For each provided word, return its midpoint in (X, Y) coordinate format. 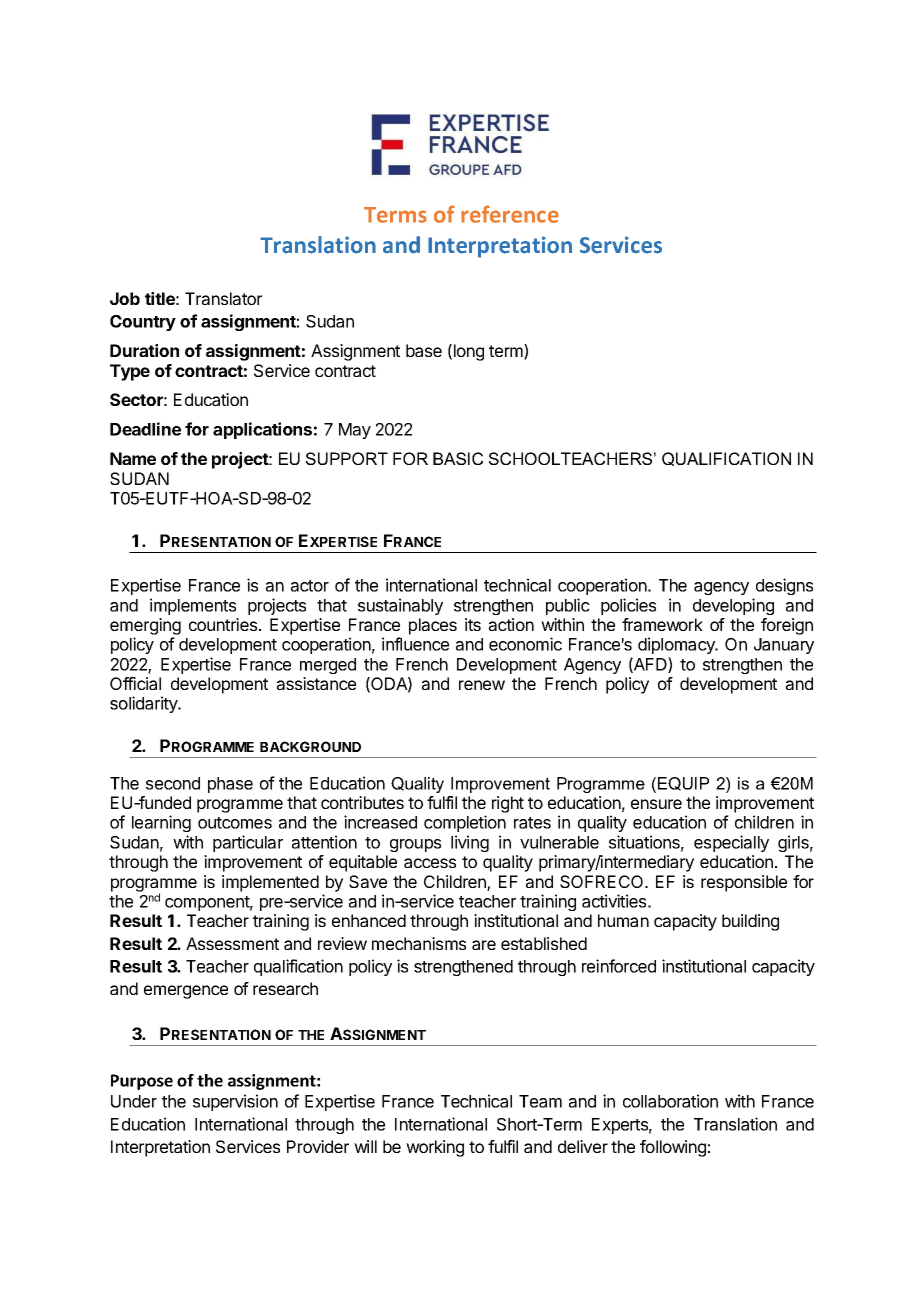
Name (133, 458)
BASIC (458, 458)
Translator (223, 298)
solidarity (145, 704)
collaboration (670, 1101)
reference (510, 214)
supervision (235, 1102)
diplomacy (677, 645)
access (430, 863)
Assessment (232, 943)
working (435, 1148)
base (424, 350)
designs (784, 586)
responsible (744, 883)
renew (482, 685)
